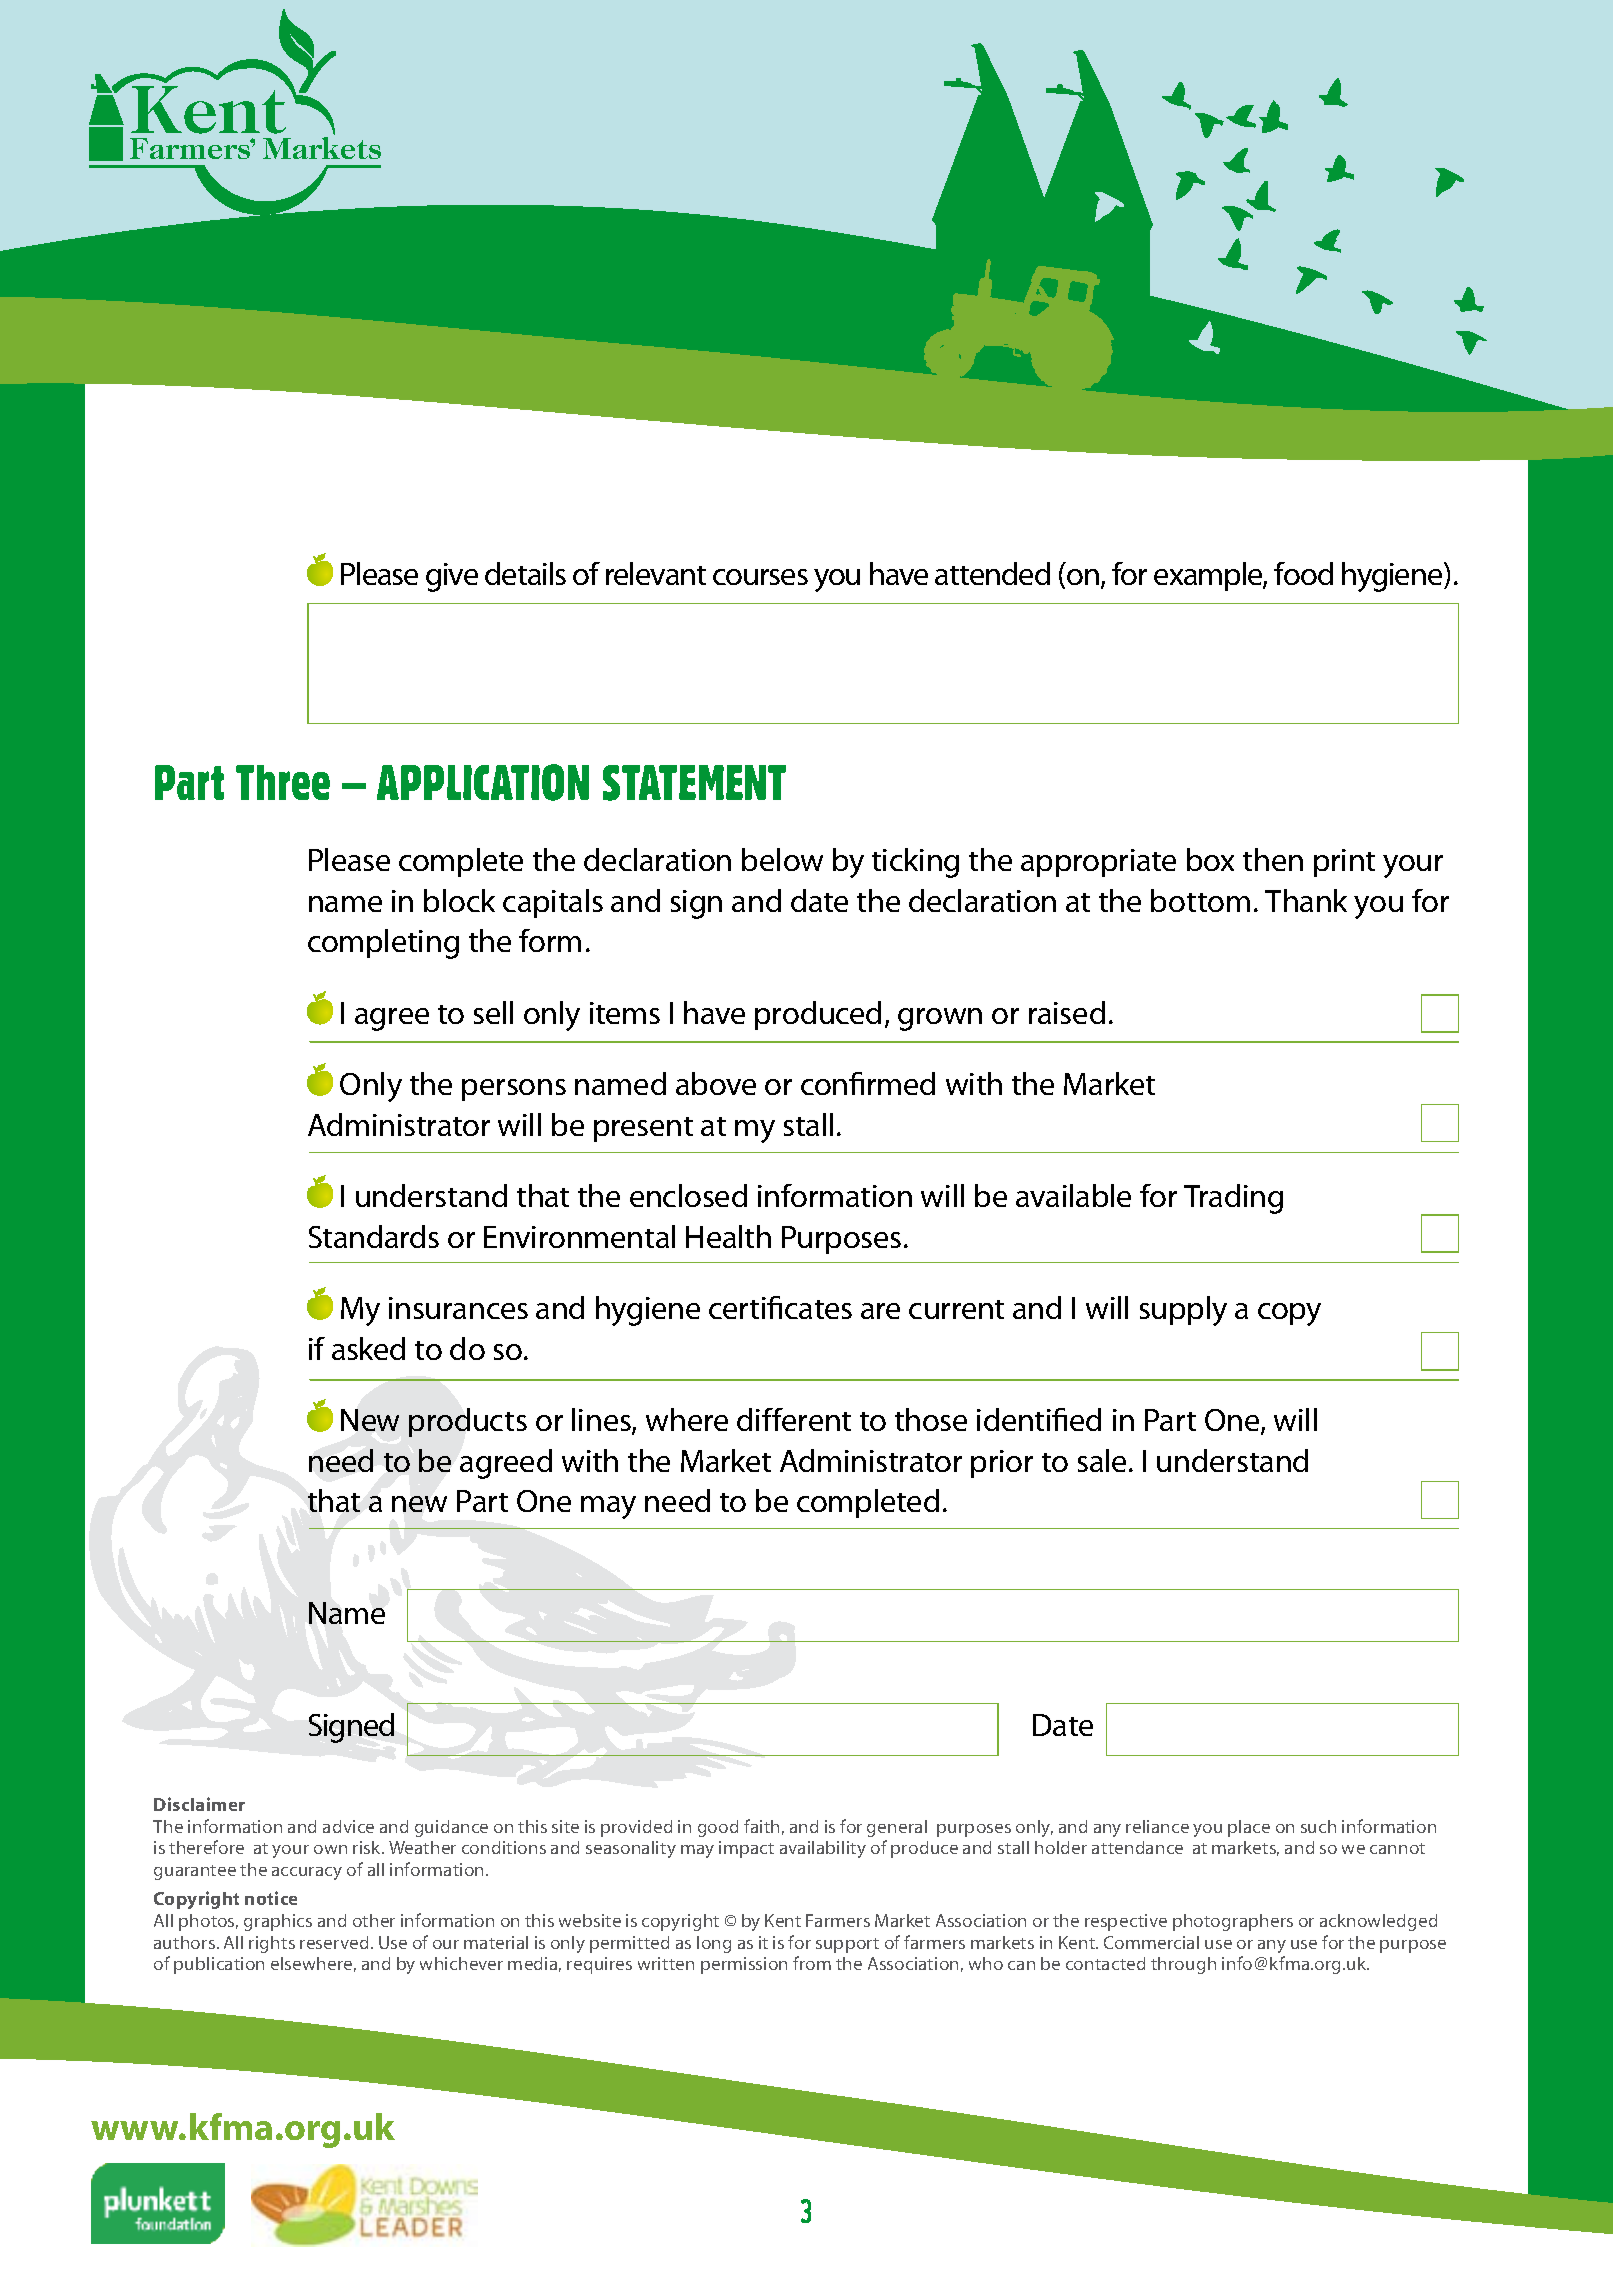 This image has width=1613, height=2281. What do you see at coordinates (334, 1942) in the image?
I see `reserved` at bounding box center [334, 1942].
